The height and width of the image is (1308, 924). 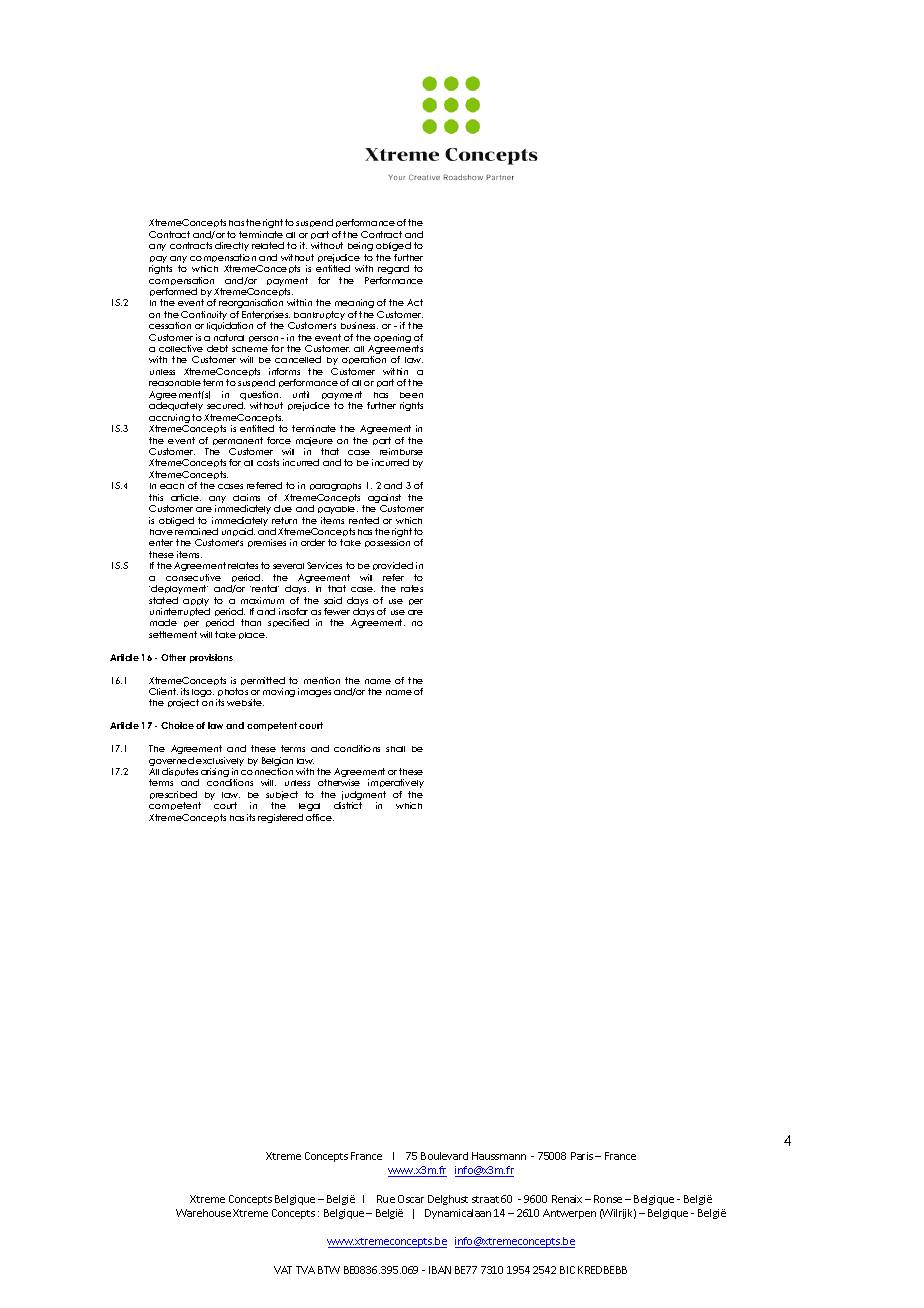 I want to click on Warehouse, so click(x=203, y=1213).
